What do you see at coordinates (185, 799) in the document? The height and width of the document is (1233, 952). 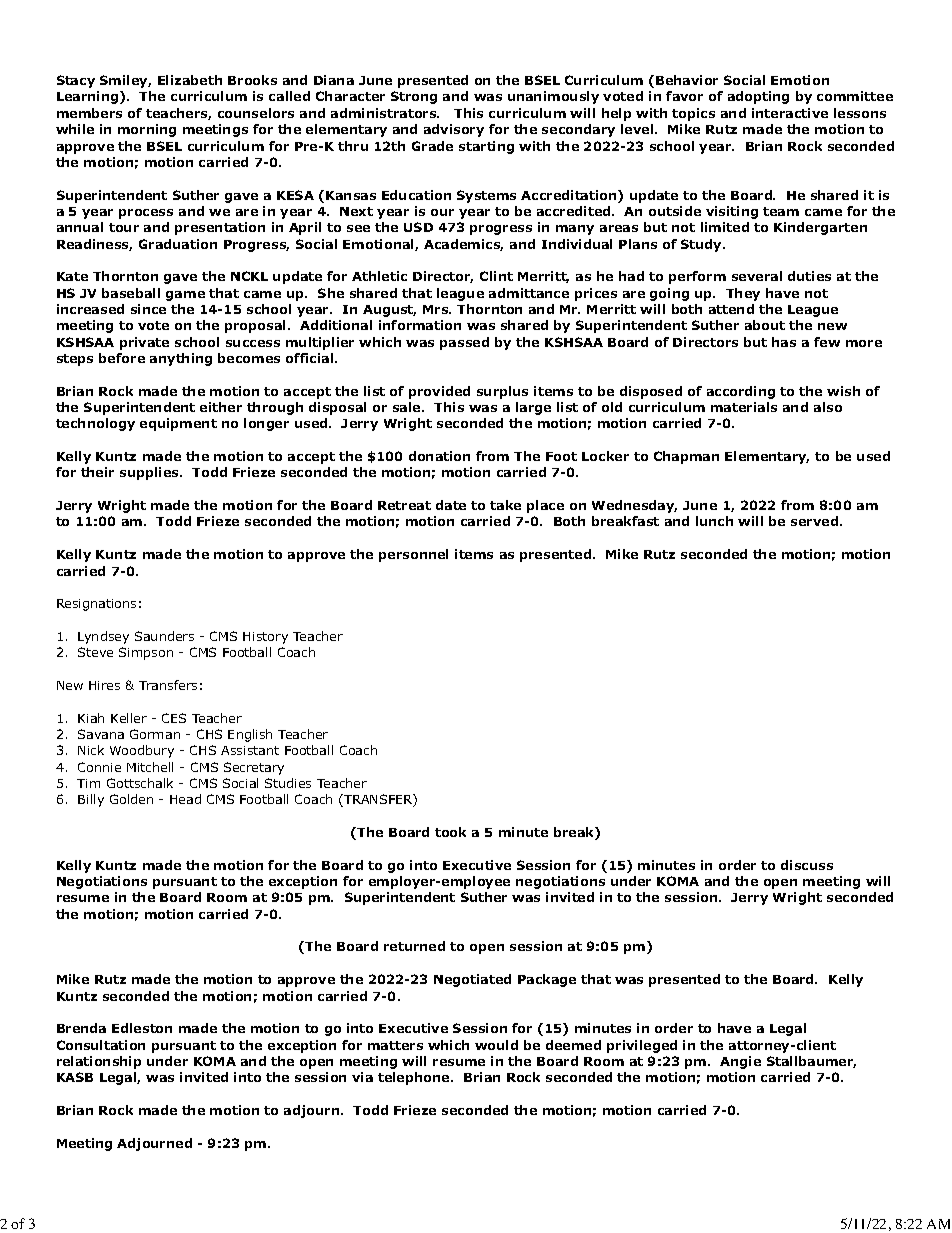 I see `Head` at bounding box center [185, 799].
